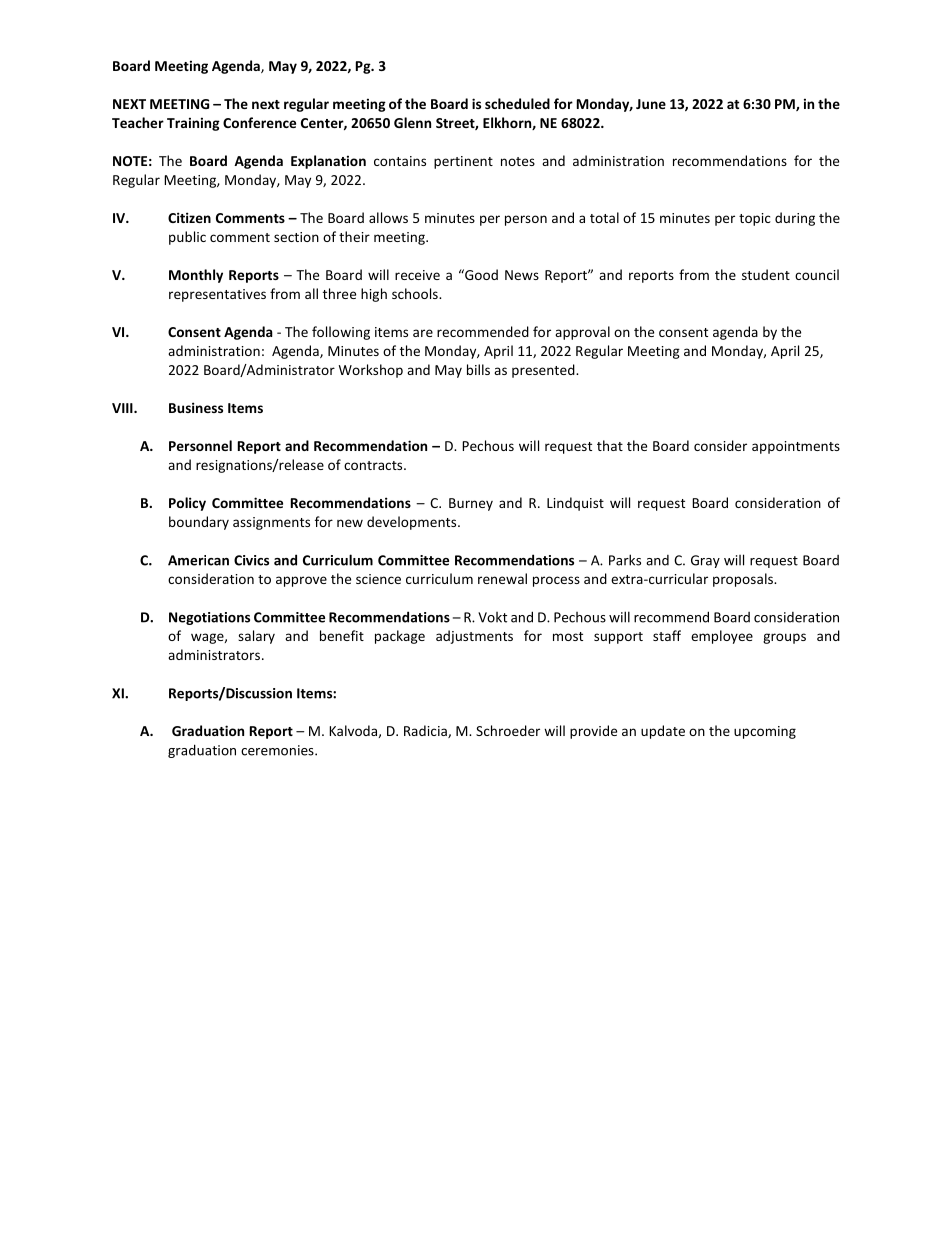 The height and width of the screenshot is (1233, 952). What do you see at coordinates (471, 504) in the screenshot?
I see `Burney` at bounding box center [471, 504].
